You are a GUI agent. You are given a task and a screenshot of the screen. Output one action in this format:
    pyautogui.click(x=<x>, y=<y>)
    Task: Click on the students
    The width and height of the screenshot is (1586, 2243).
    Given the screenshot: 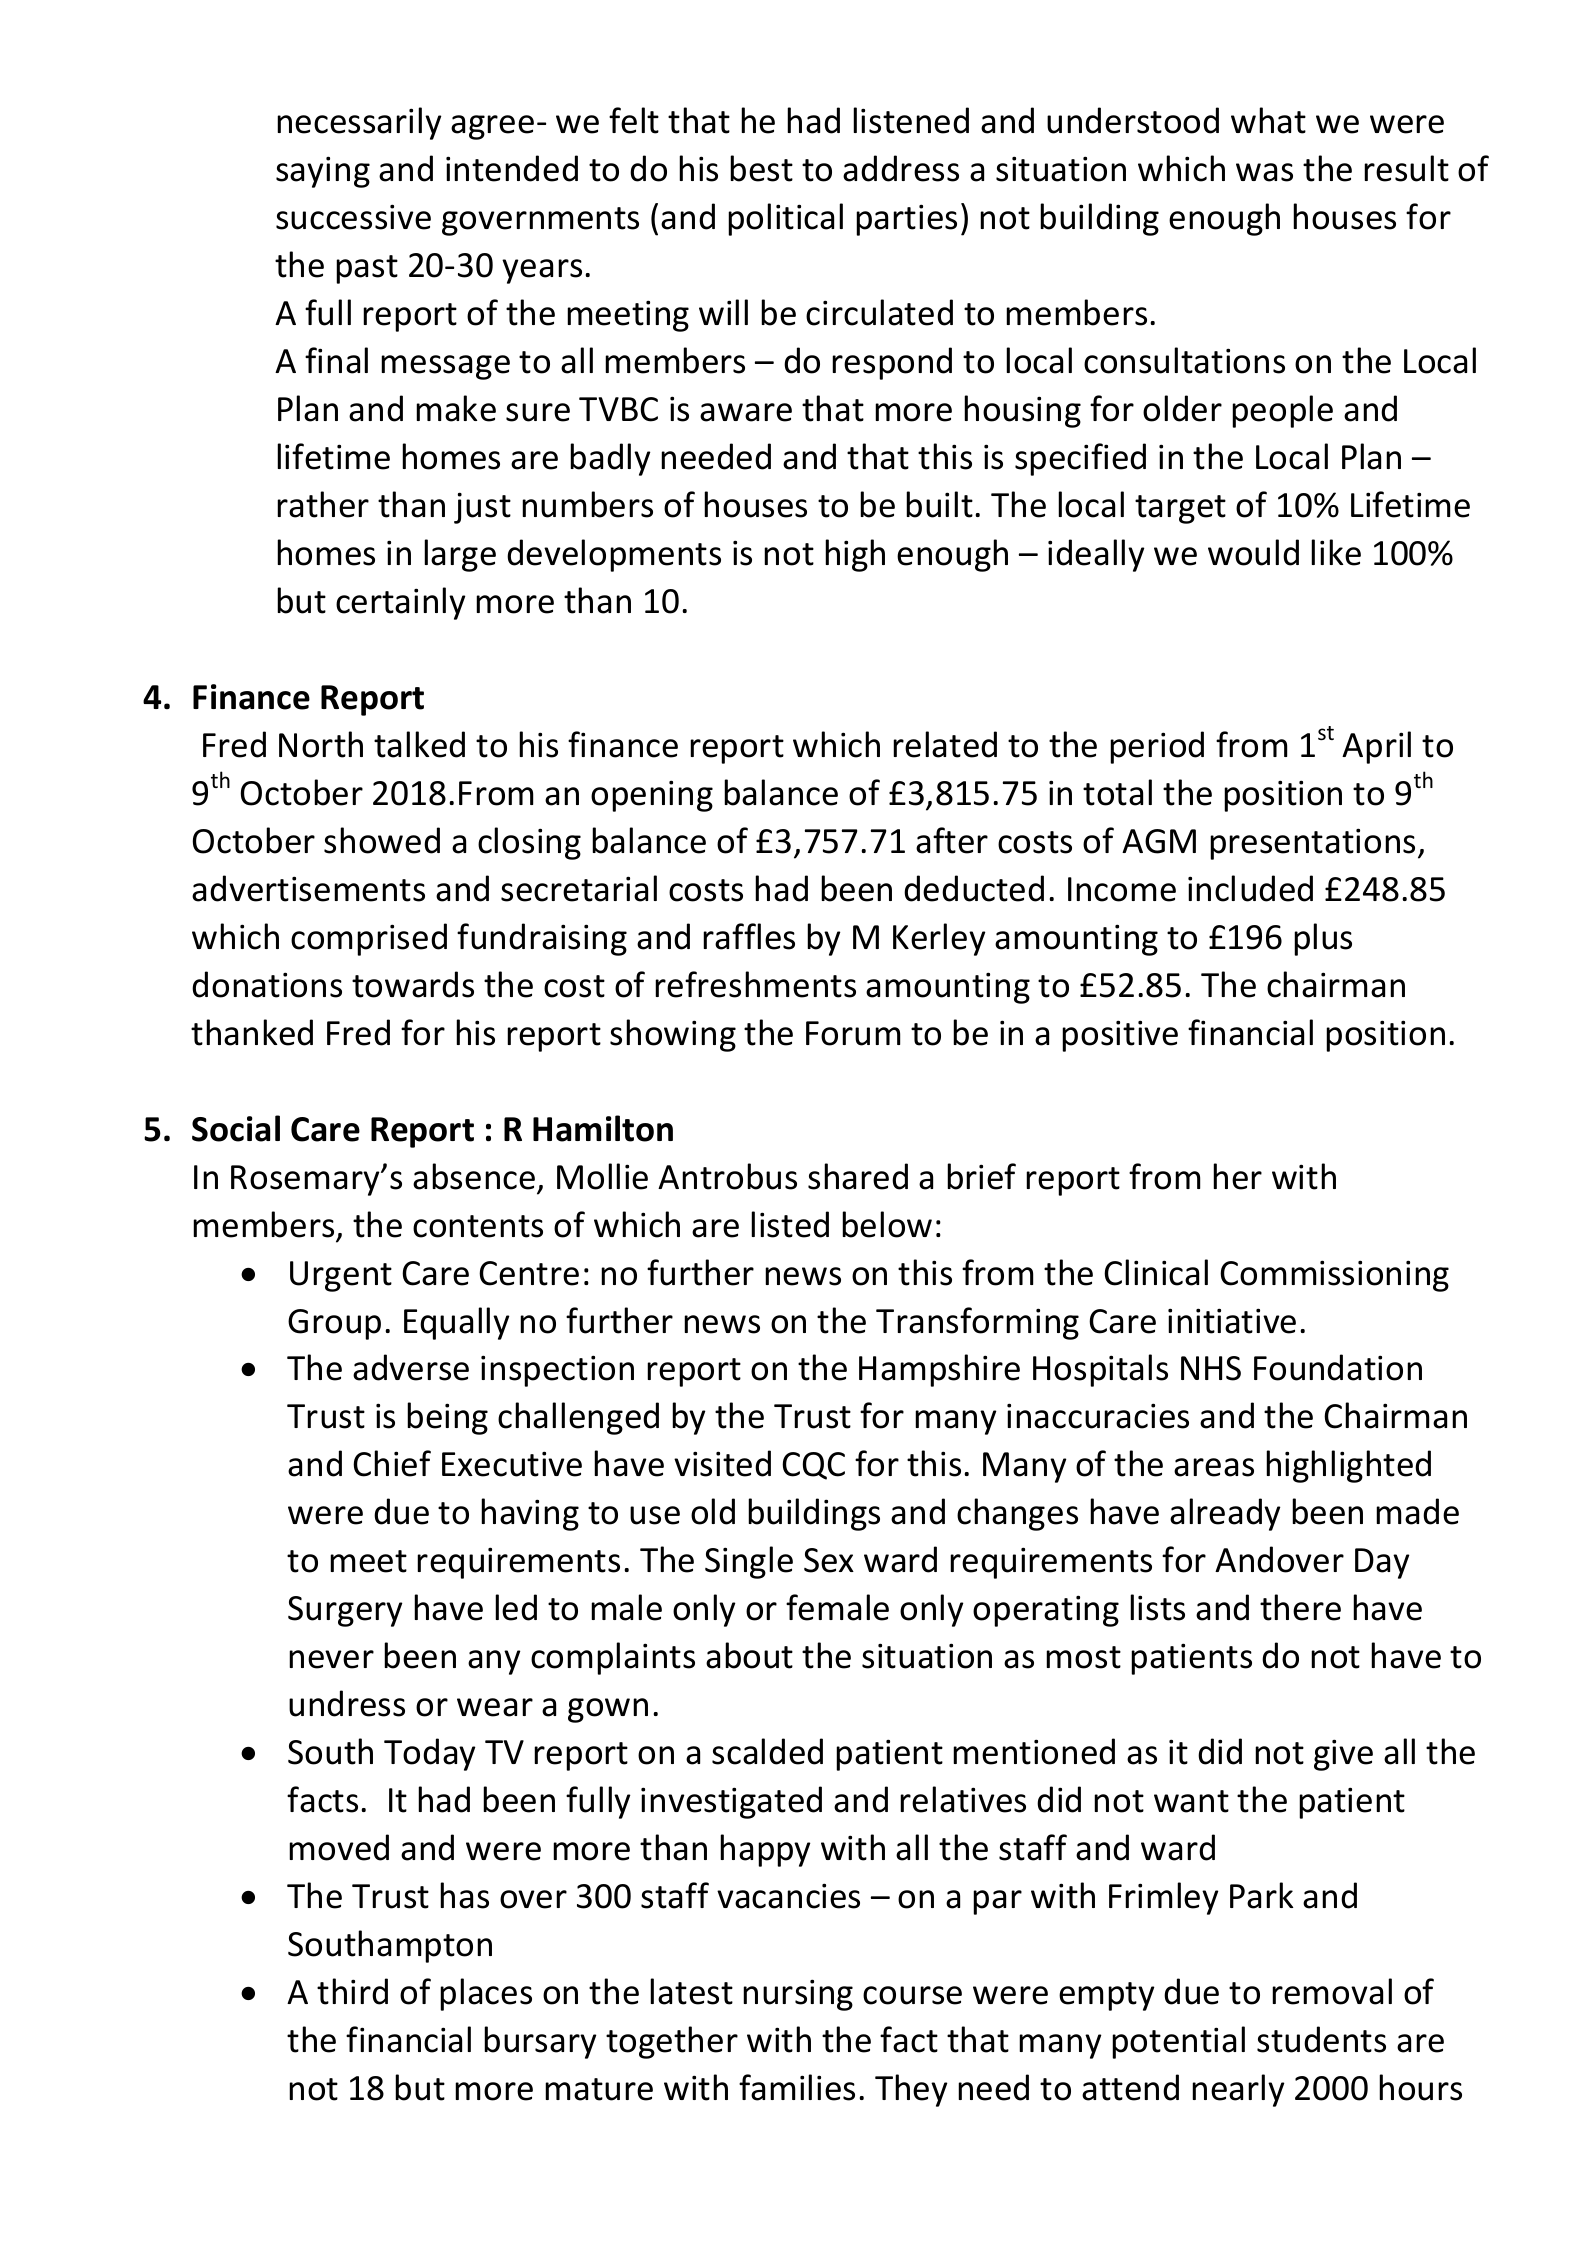 What is the action you would take?
    pyautogui.click(x=1321, y=2039)
